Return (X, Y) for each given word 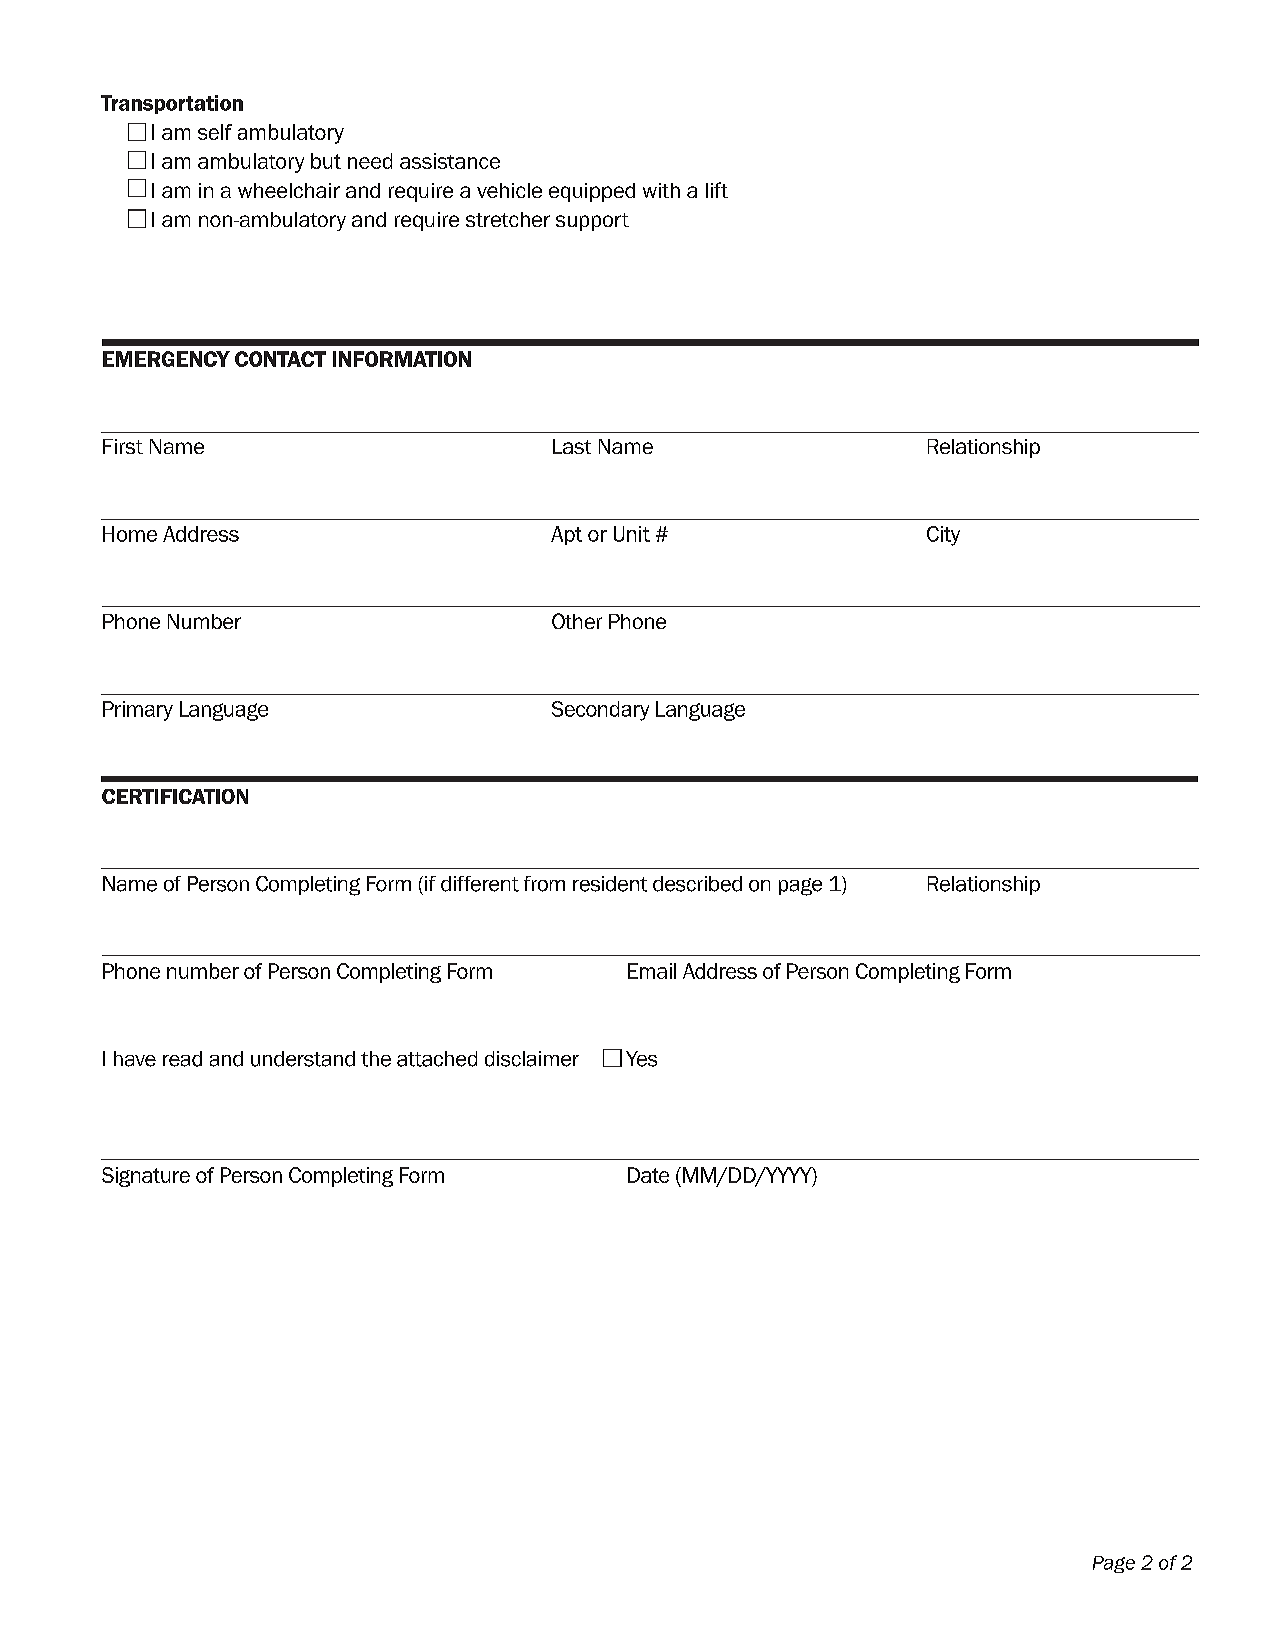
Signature (146, 1177)
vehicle (509, 190)
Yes (641, 1059)
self (215, 132)
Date (648, 1175)
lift (717, 190)
